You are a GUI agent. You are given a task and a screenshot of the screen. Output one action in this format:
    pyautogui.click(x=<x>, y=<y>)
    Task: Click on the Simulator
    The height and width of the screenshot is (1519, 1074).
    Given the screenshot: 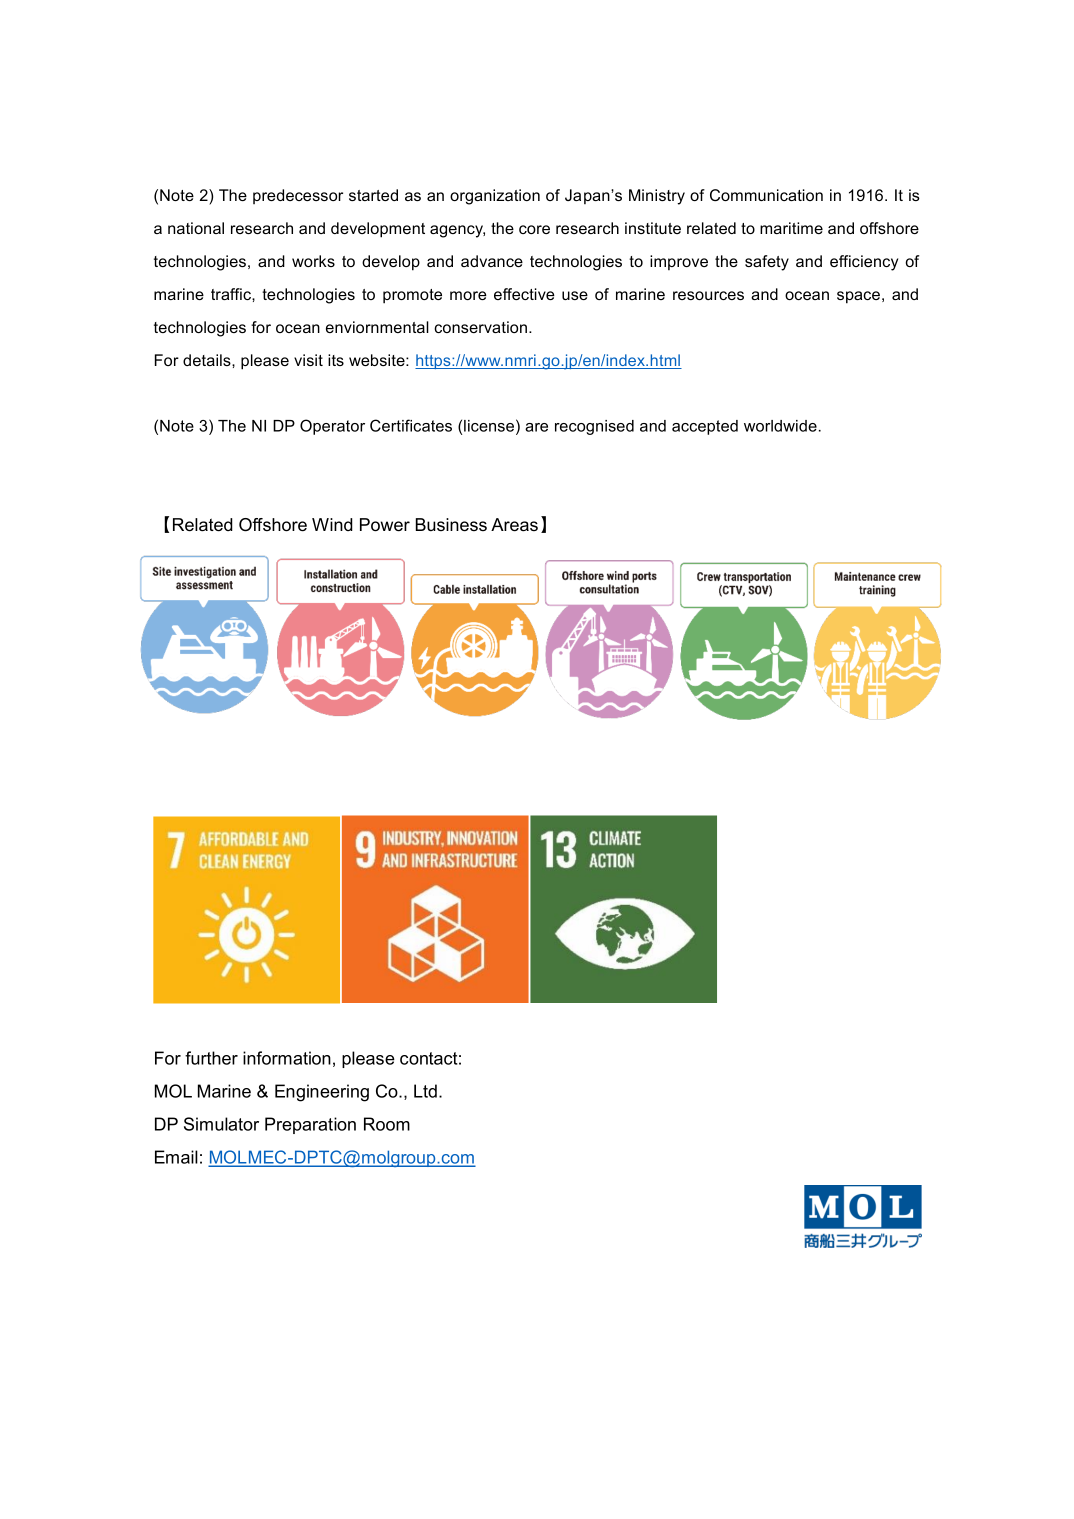 What is the action you would take?
    pyautogui.click(x=221, y=1124)
